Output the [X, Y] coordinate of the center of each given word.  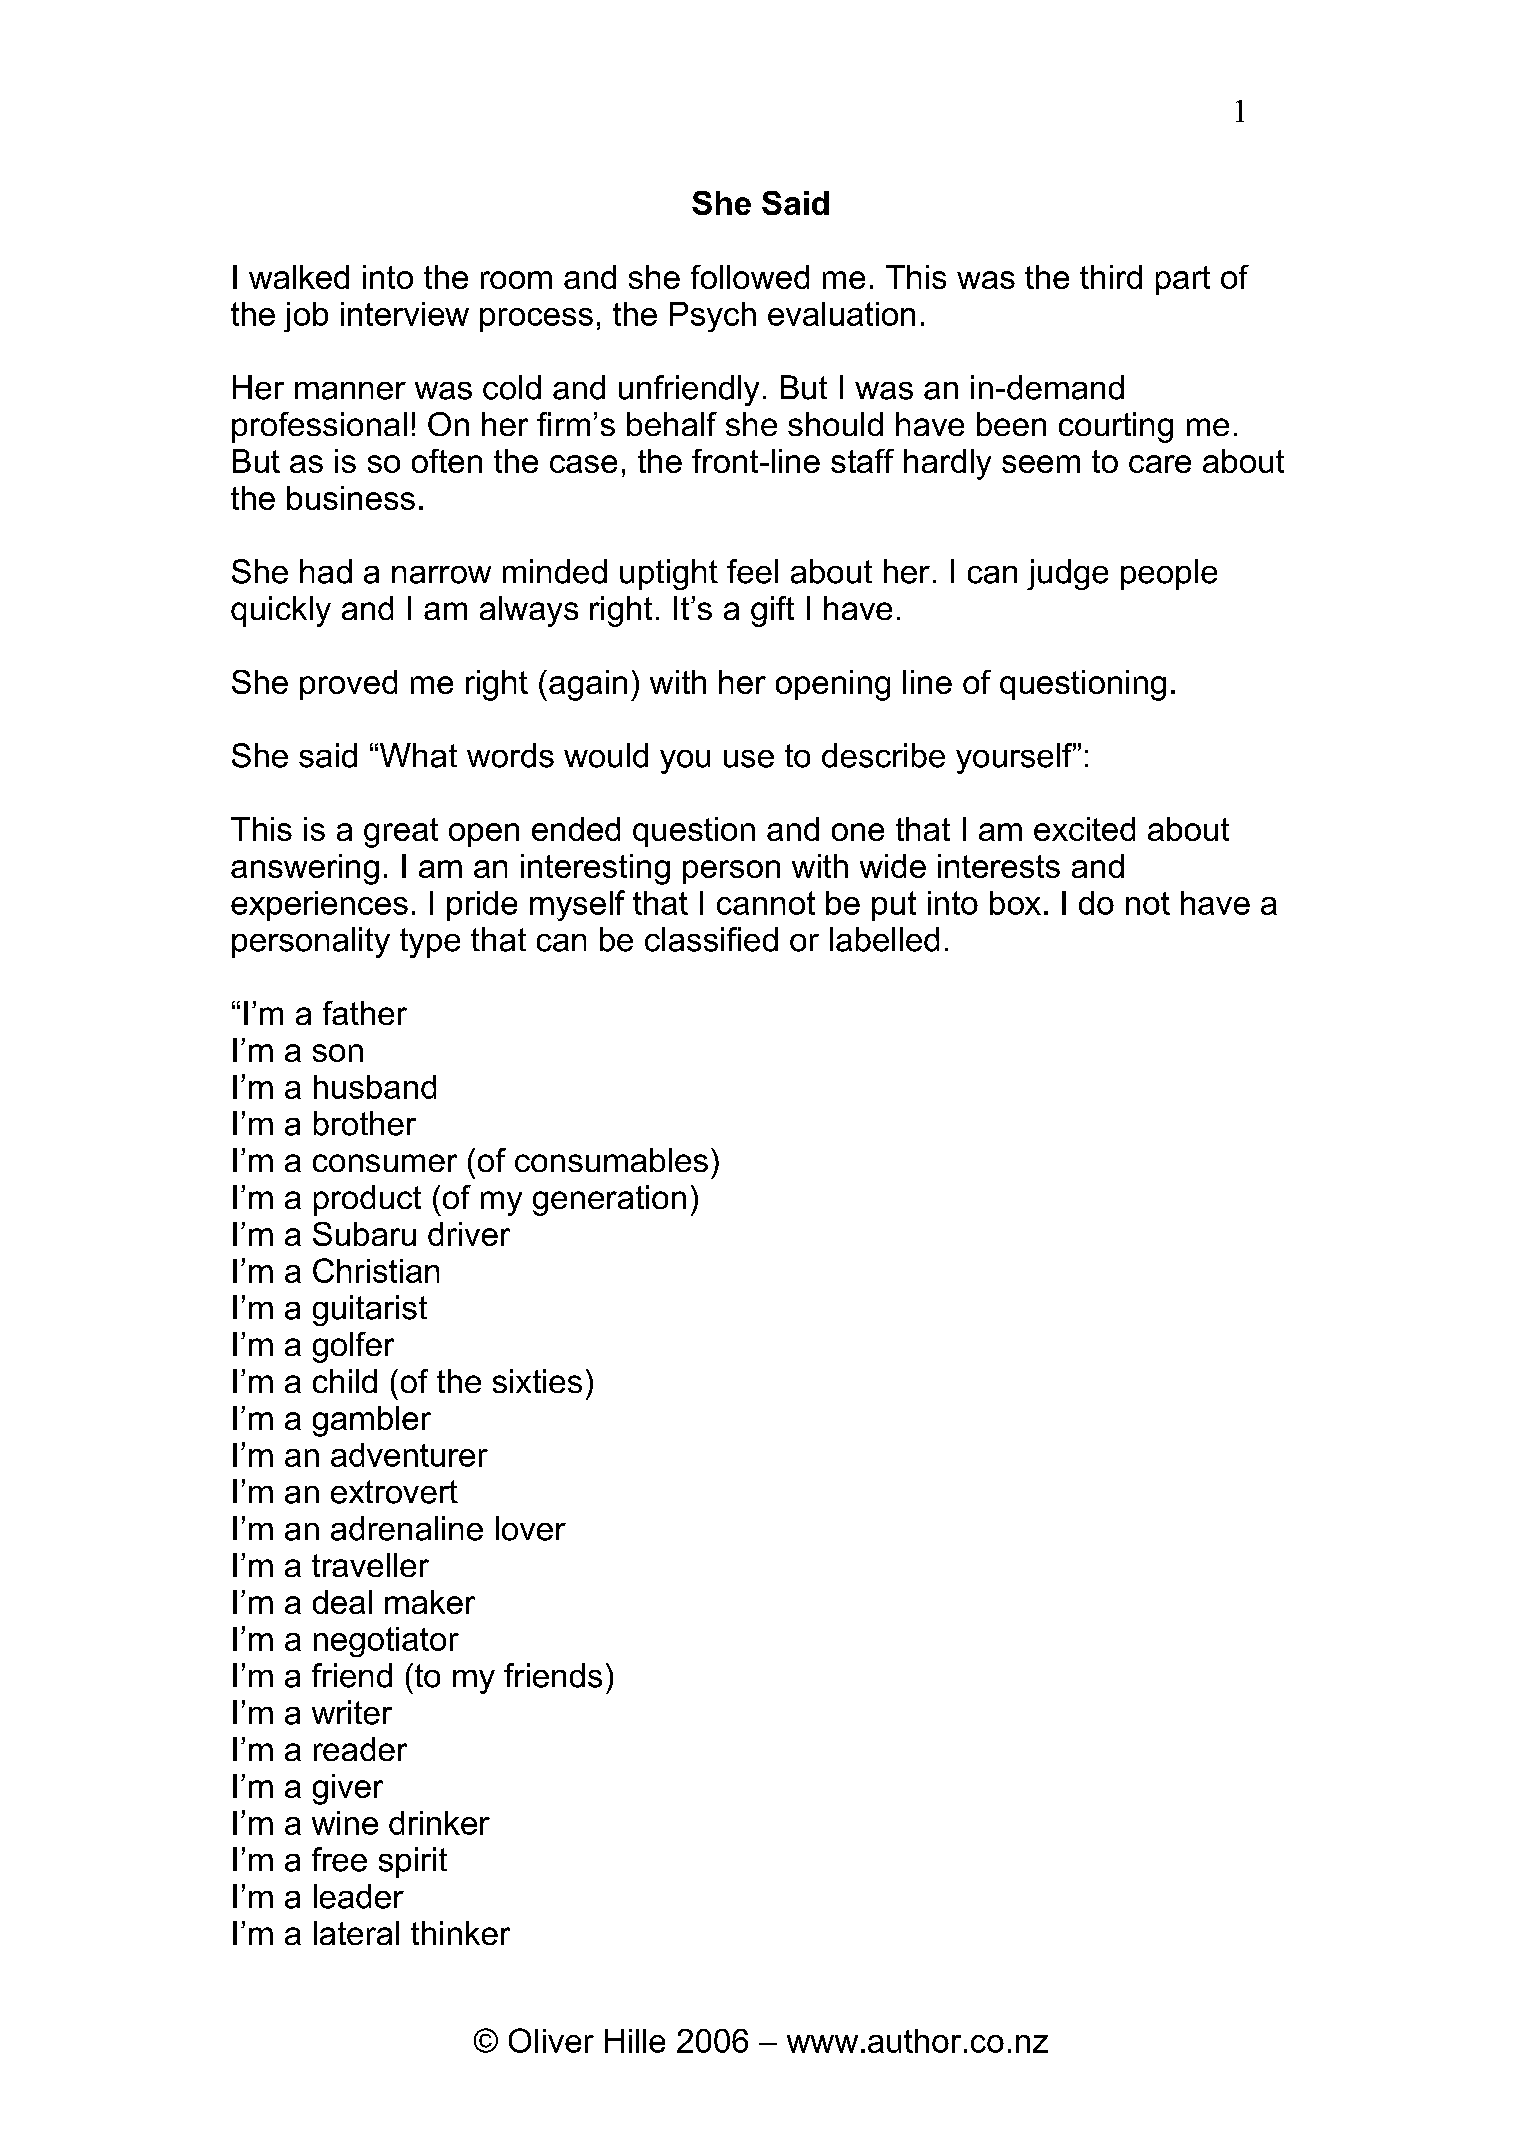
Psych [713, 317]
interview [405, 314]
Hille [635, 2041]
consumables [611, 1160]
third [1111, 277]
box [1015, 903]
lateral [356, 1933]
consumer [385, 1163]
